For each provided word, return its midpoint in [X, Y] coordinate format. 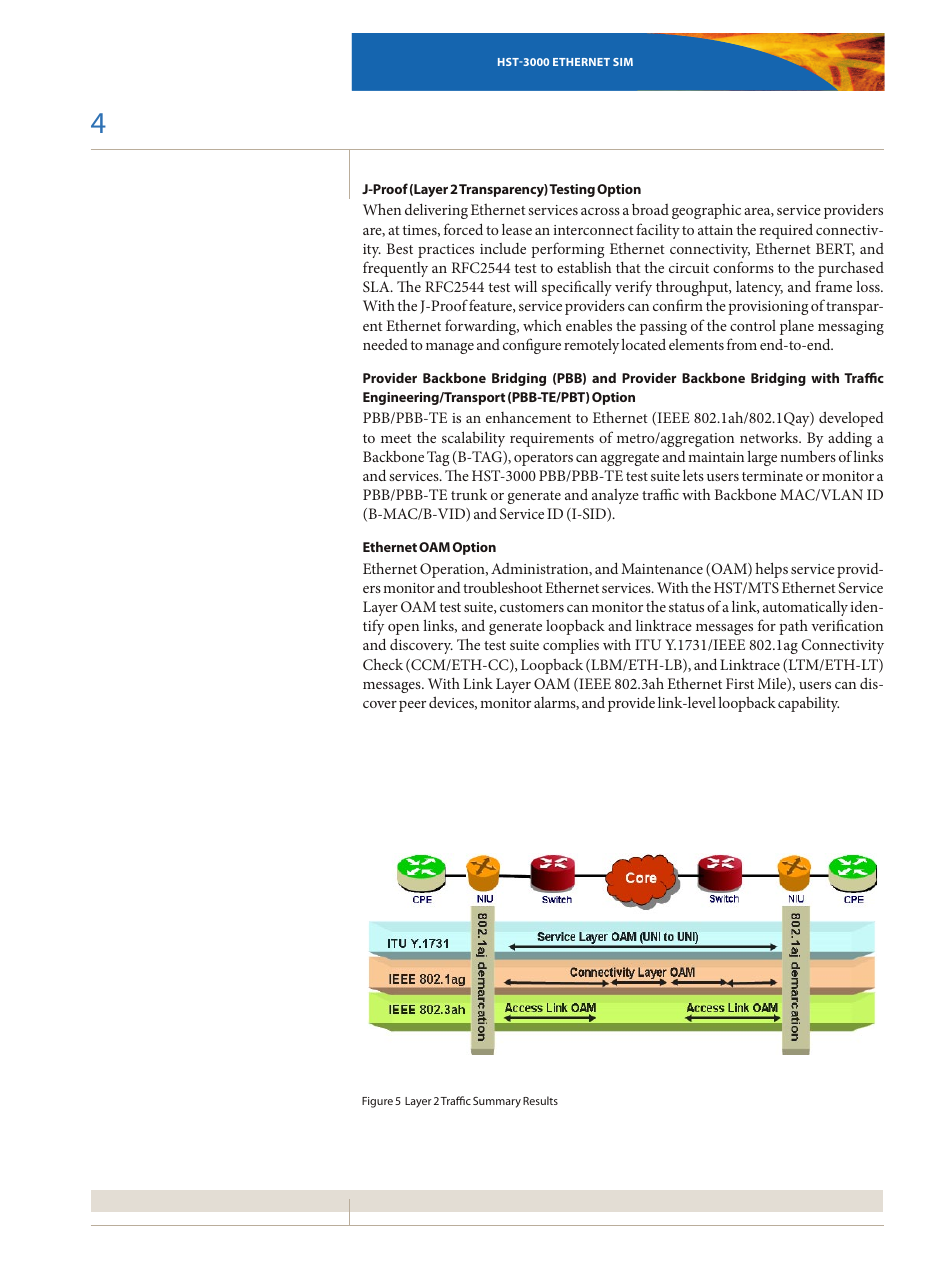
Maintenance [662, 568]
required [786, 231]
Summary [497, 1102]
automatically [807, 608]
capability [808, 704]
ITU [648, 644]
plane [797, 327]
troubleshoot [503, 587]
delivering [436, 211]
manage [450, 348]
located [643, 344]
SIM [623, 62]
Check [383, 664]
